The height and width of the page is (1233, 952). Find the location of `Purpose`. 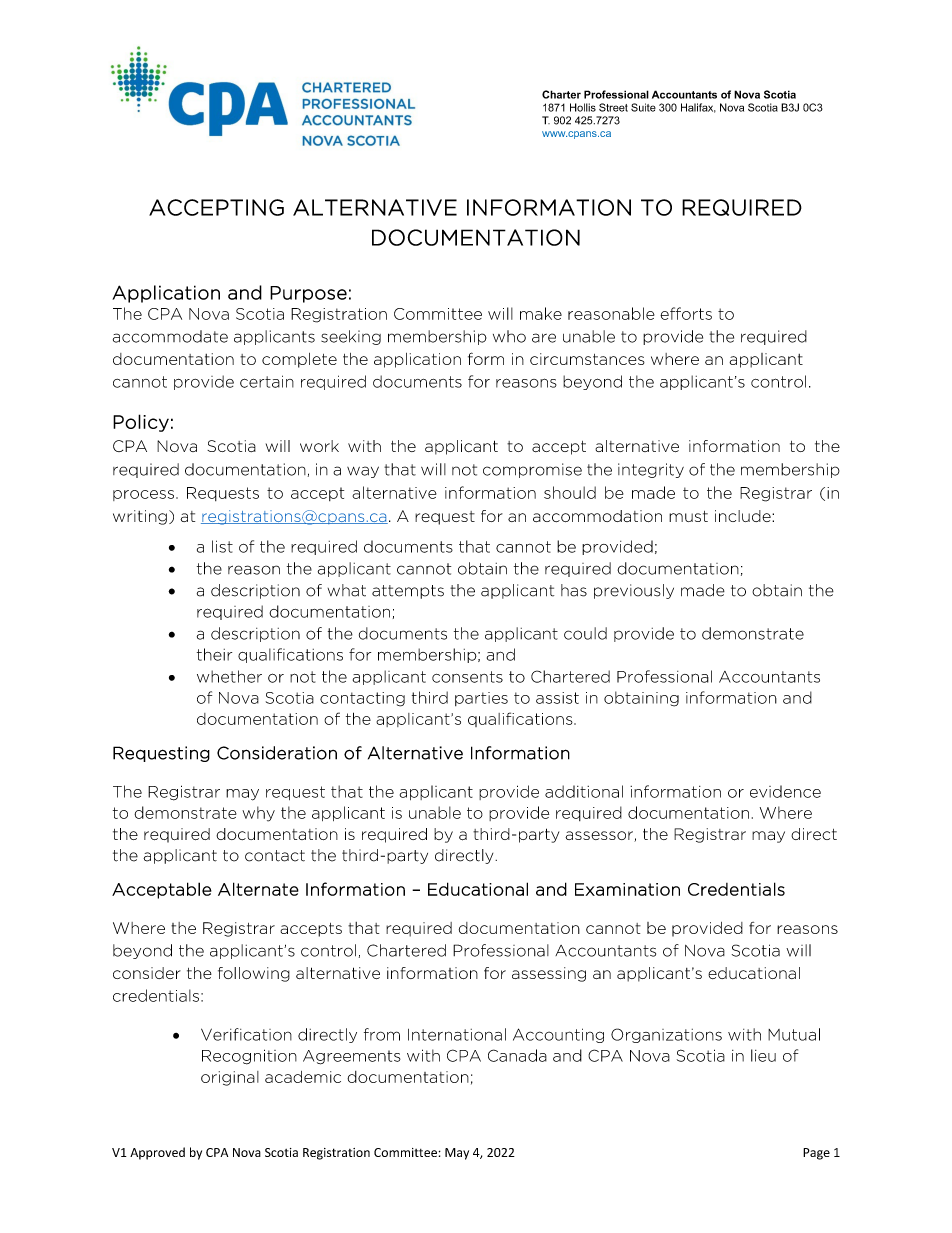

Purpose is located at coordinates (308, 294).
